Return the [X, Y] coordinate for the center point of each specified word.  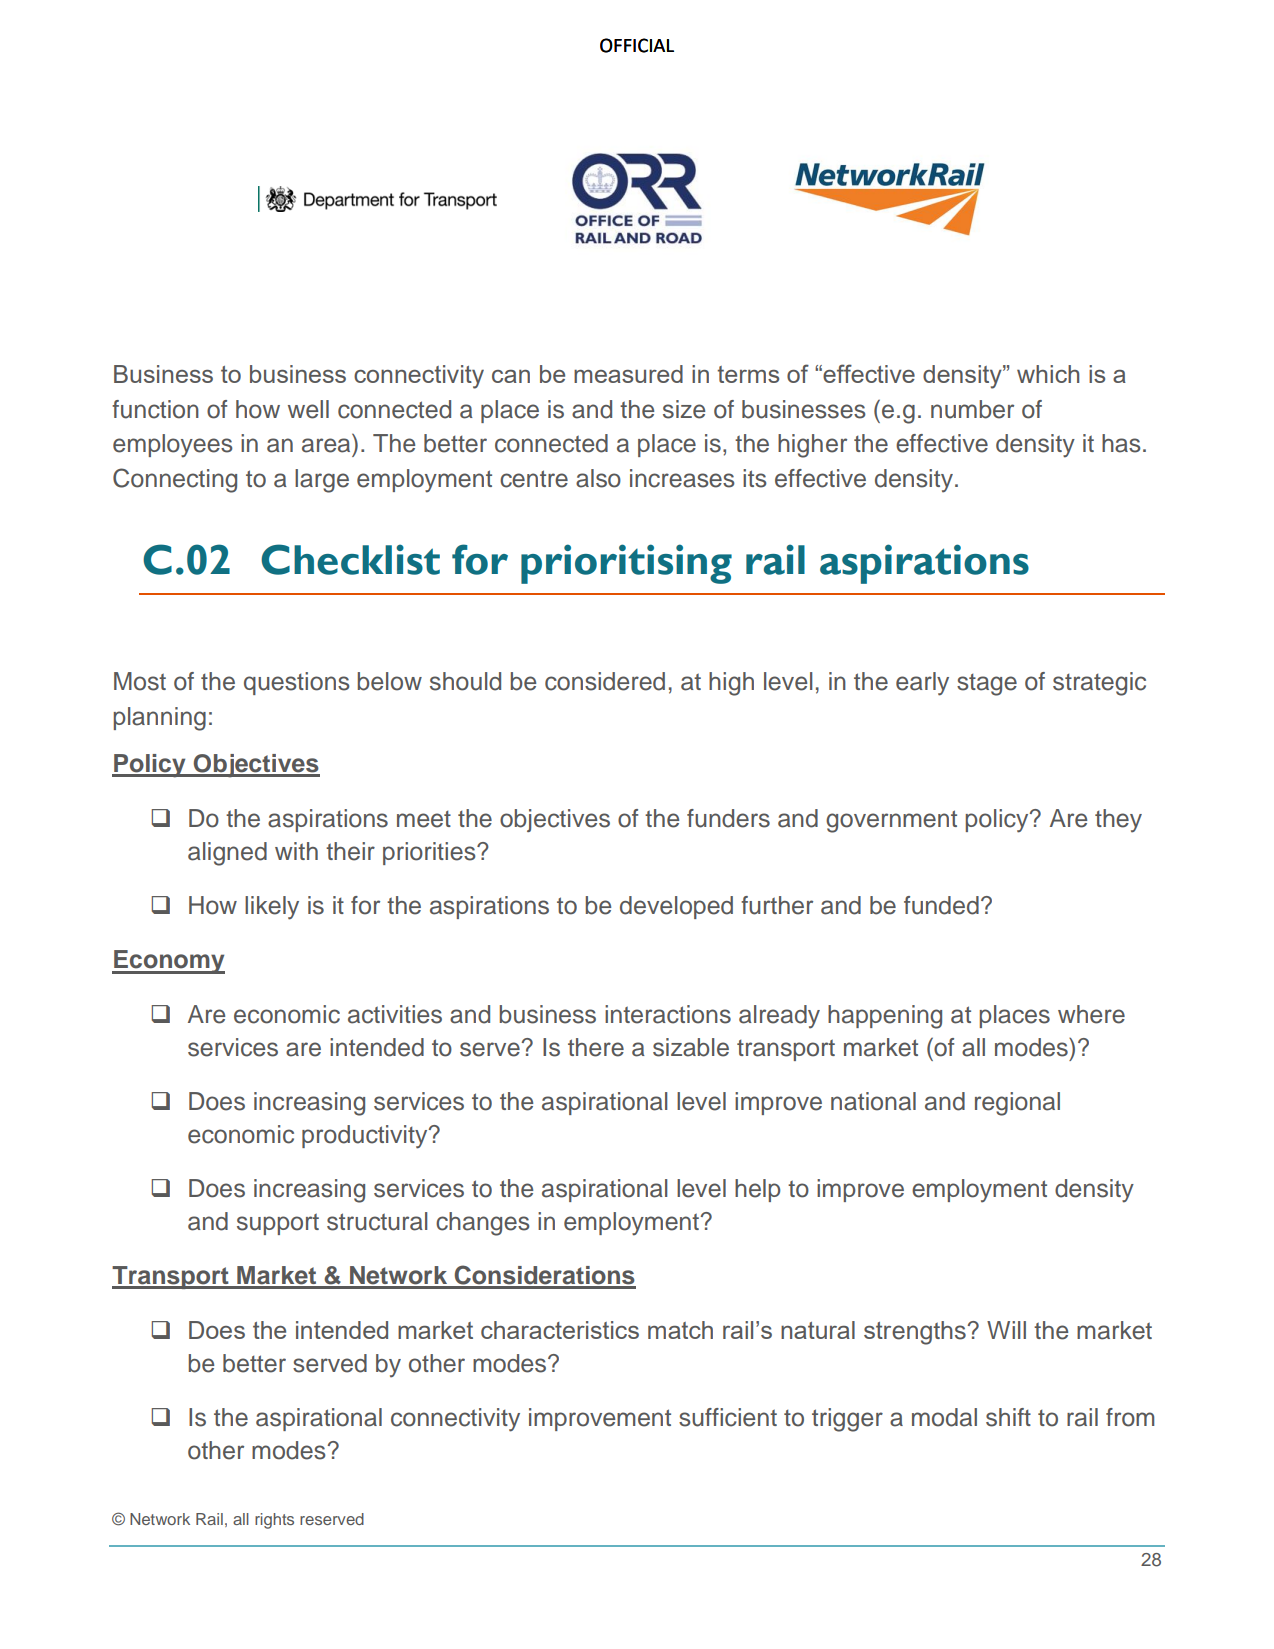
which [1048, 374]
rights [274, 1521]
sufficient [728, 1417]
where [1091, 1014]
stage [987, 684]
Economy [168, 962]
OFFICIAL [637, 45]
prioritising [626, 564]
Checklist [350, 559]
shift [1008, 1417]
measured [628, 374]
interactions [668, 1014]
